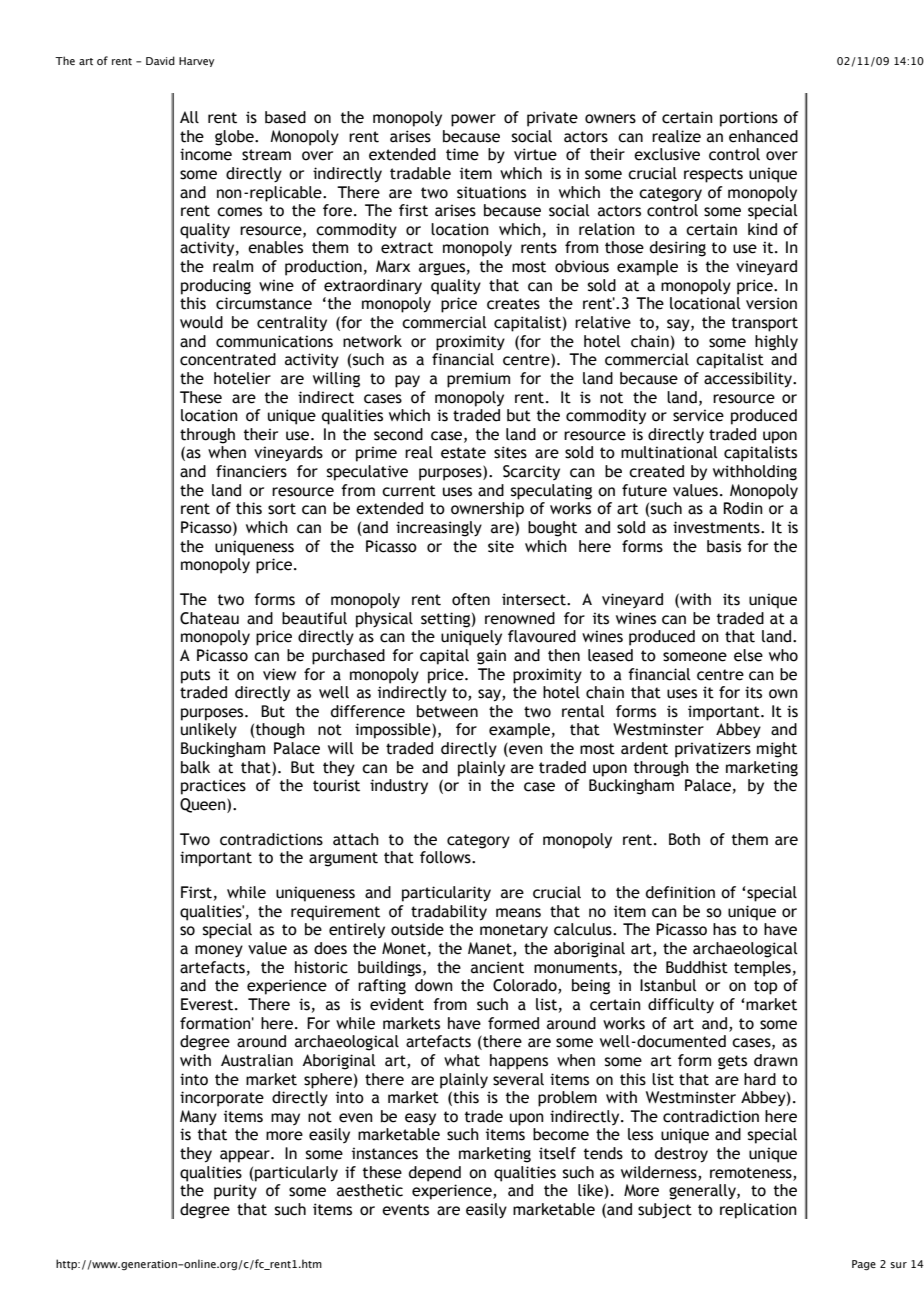 This screenshot has height=1308, width=924. I want to click on temples, so click(762, 969).
